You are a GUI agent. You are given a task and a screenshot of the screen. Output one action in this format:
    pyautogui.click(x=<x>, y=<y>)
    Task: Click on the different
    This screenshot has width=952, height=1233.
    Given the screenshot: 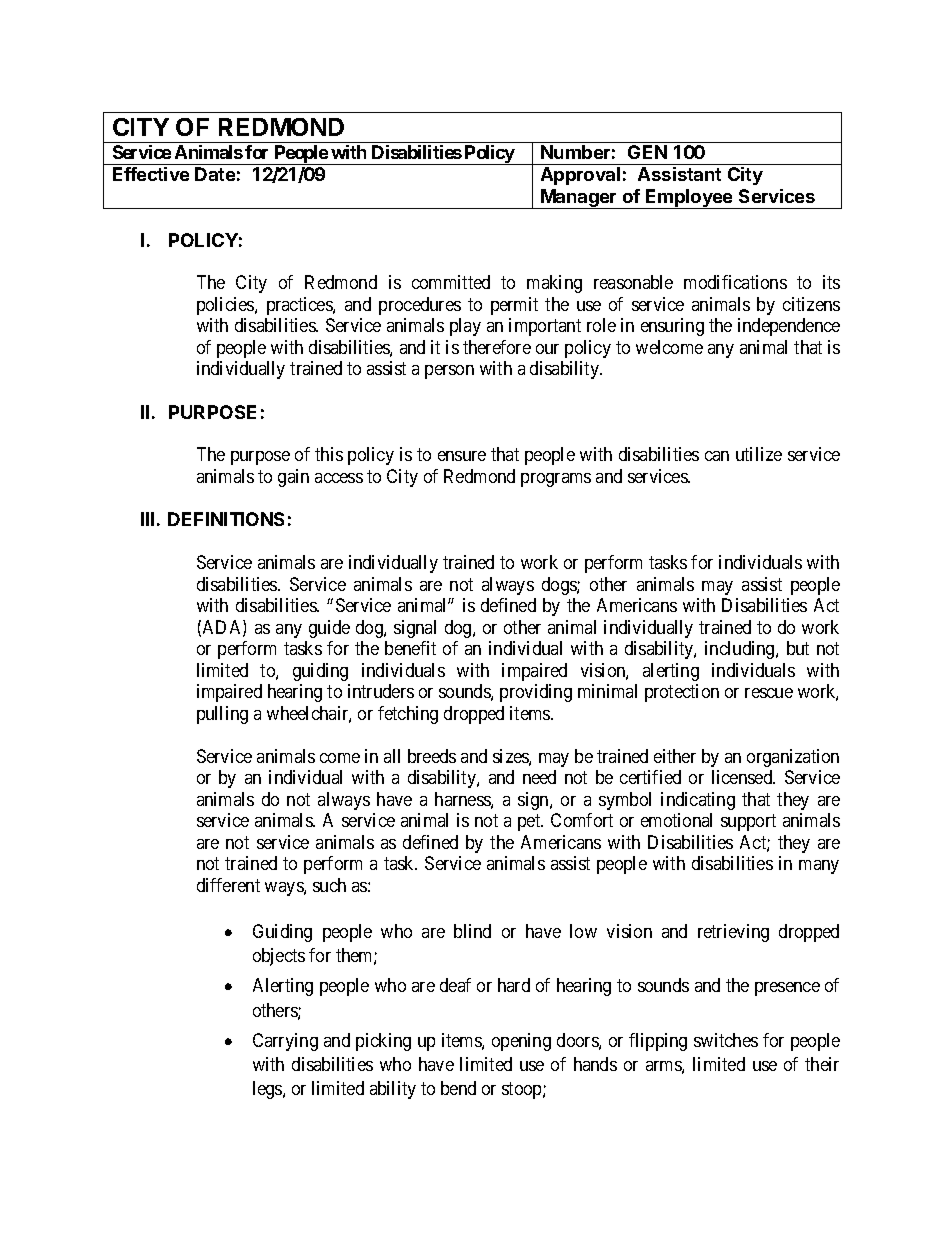 What is the action you would take?
    pyautogui.click(x=228, y=885)
